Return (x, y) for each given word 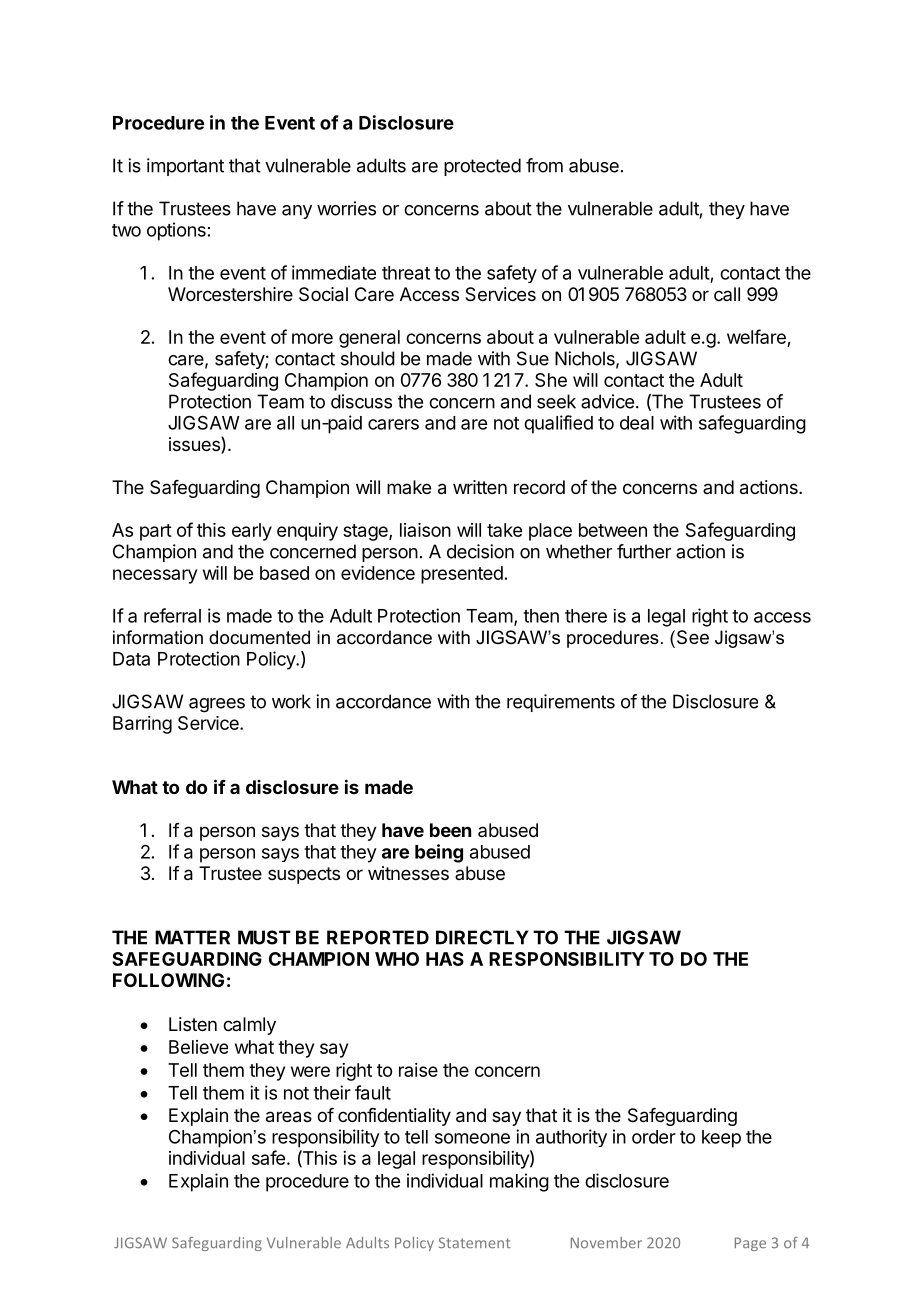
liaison (425, 530)
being (439, 853)
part (156, 532)
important (185, 167)
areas (289, 1117)
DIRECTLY (482, 937)
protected (482, 167)
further (644, 551)
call (727, 294)
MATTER (192, 937)
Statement (474, 1242)
